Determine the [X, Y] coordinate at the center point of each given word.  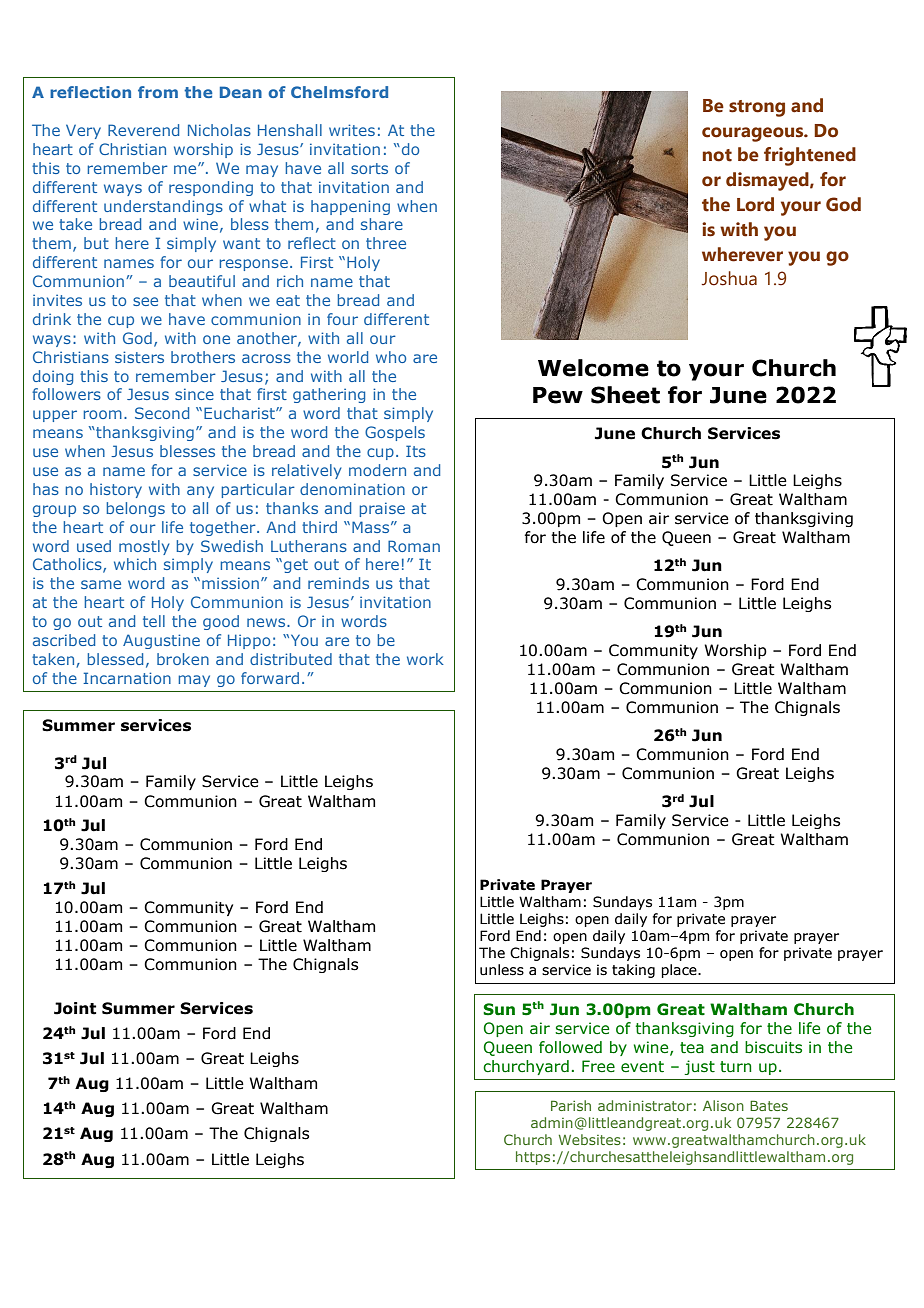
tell [154, 621]
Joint [75, 1008]
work [425, 659]
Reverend [143, 130]
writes [352, 130]
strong [757, 108]
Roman [414, 546]
